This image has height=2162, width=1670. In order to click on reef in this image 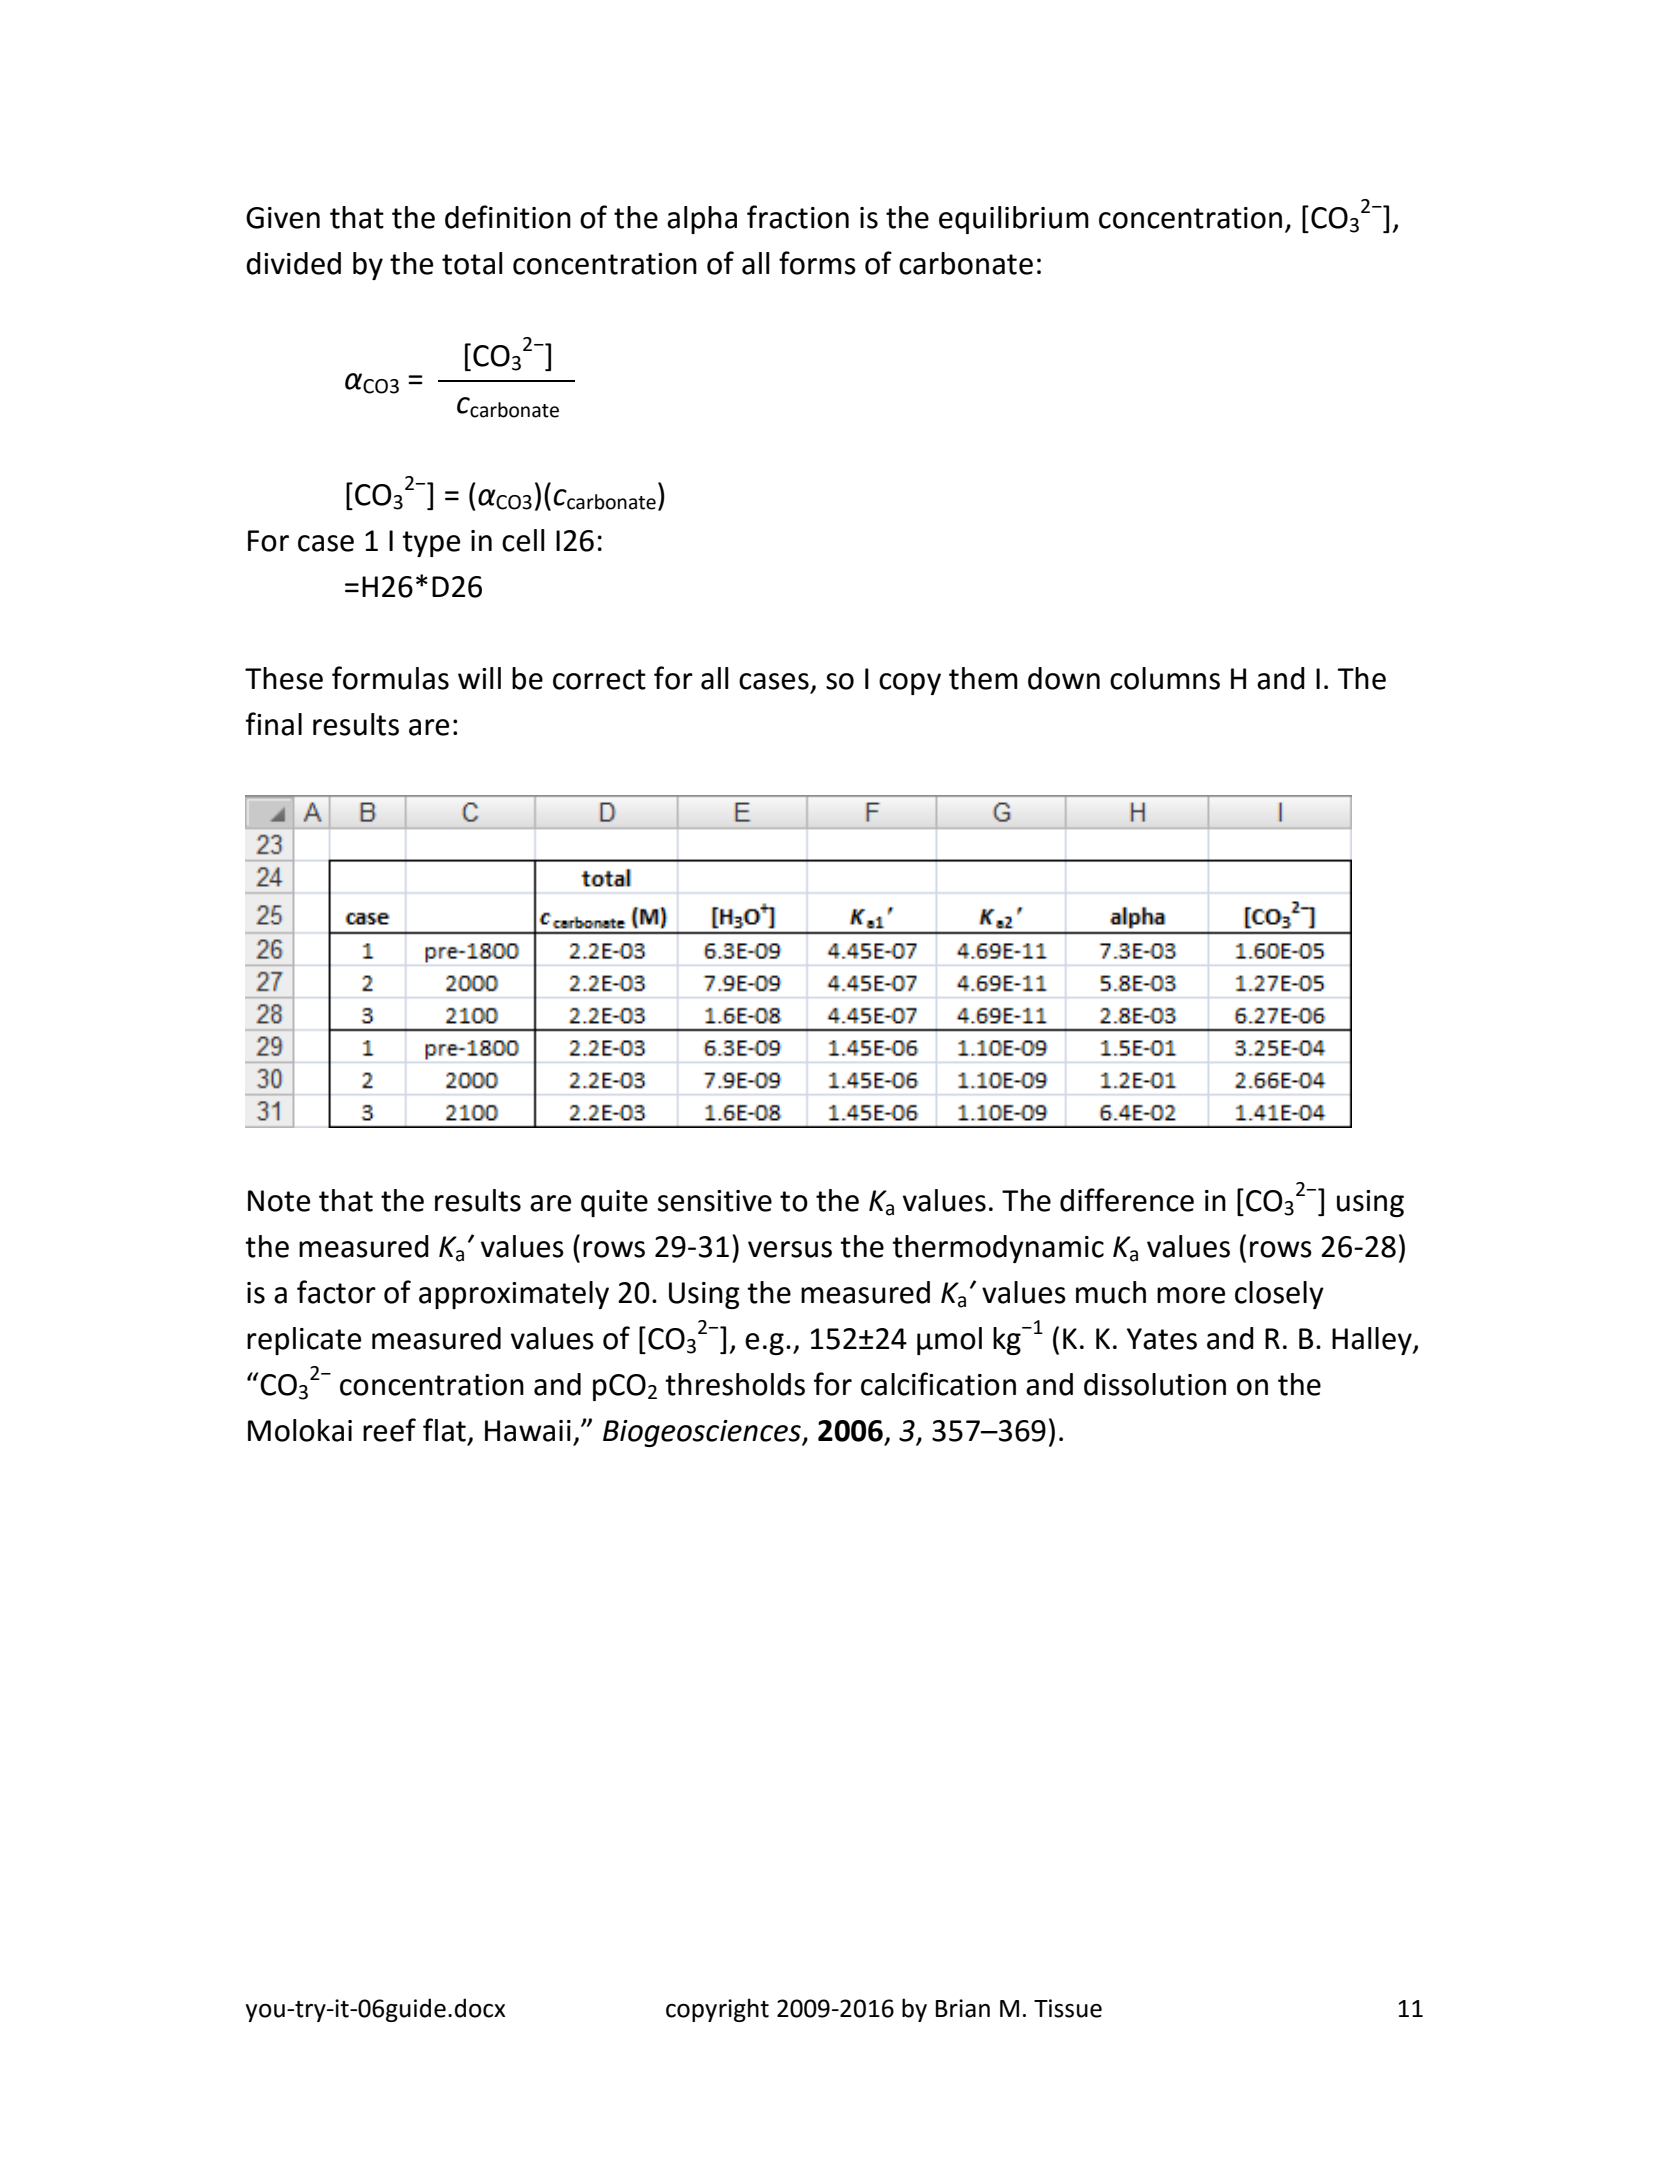, I will do `click(389, 1430)`.
